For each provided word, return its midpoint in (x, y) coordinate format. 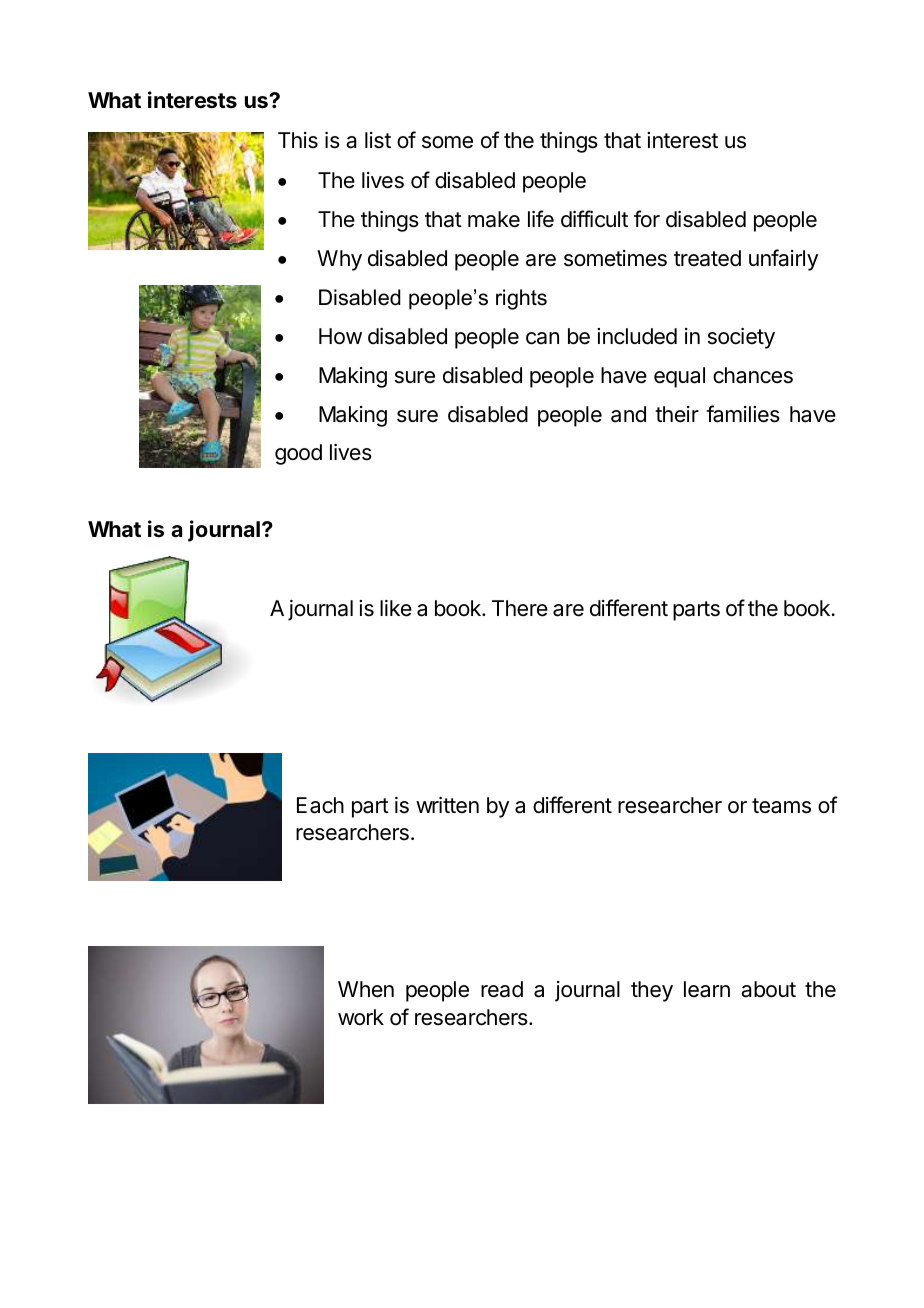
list (378, 140)
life (541, 219)
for (647, 219)
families (743, 414)
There (520, 608)
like (396, 608)
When (366, 989)
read (502, 989)
